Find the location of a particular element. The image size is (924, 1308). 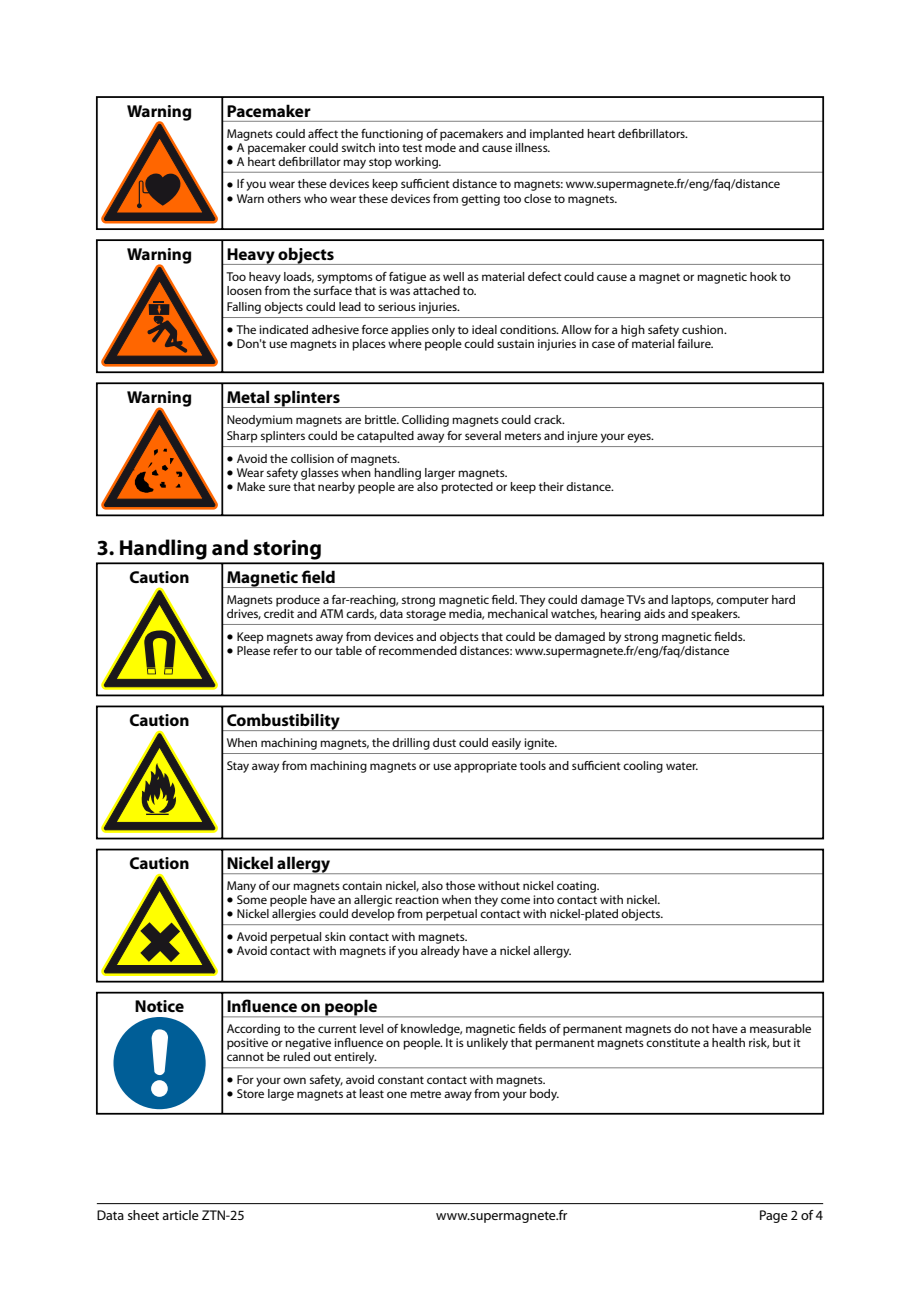

aids is located at coordinates (654, 613).
